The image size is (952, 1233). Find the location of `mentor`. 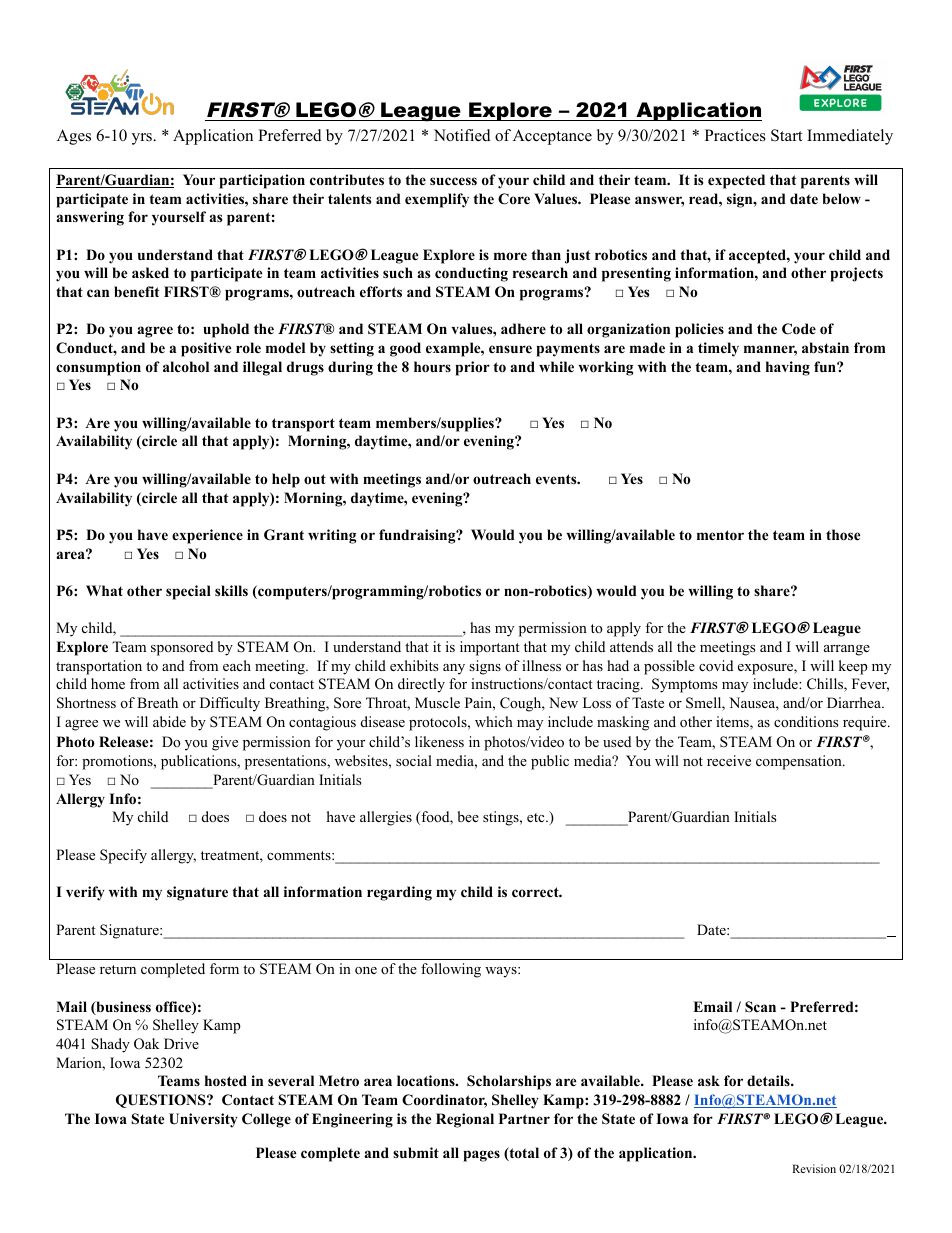

mentor is located at coordinates (720, 535).
